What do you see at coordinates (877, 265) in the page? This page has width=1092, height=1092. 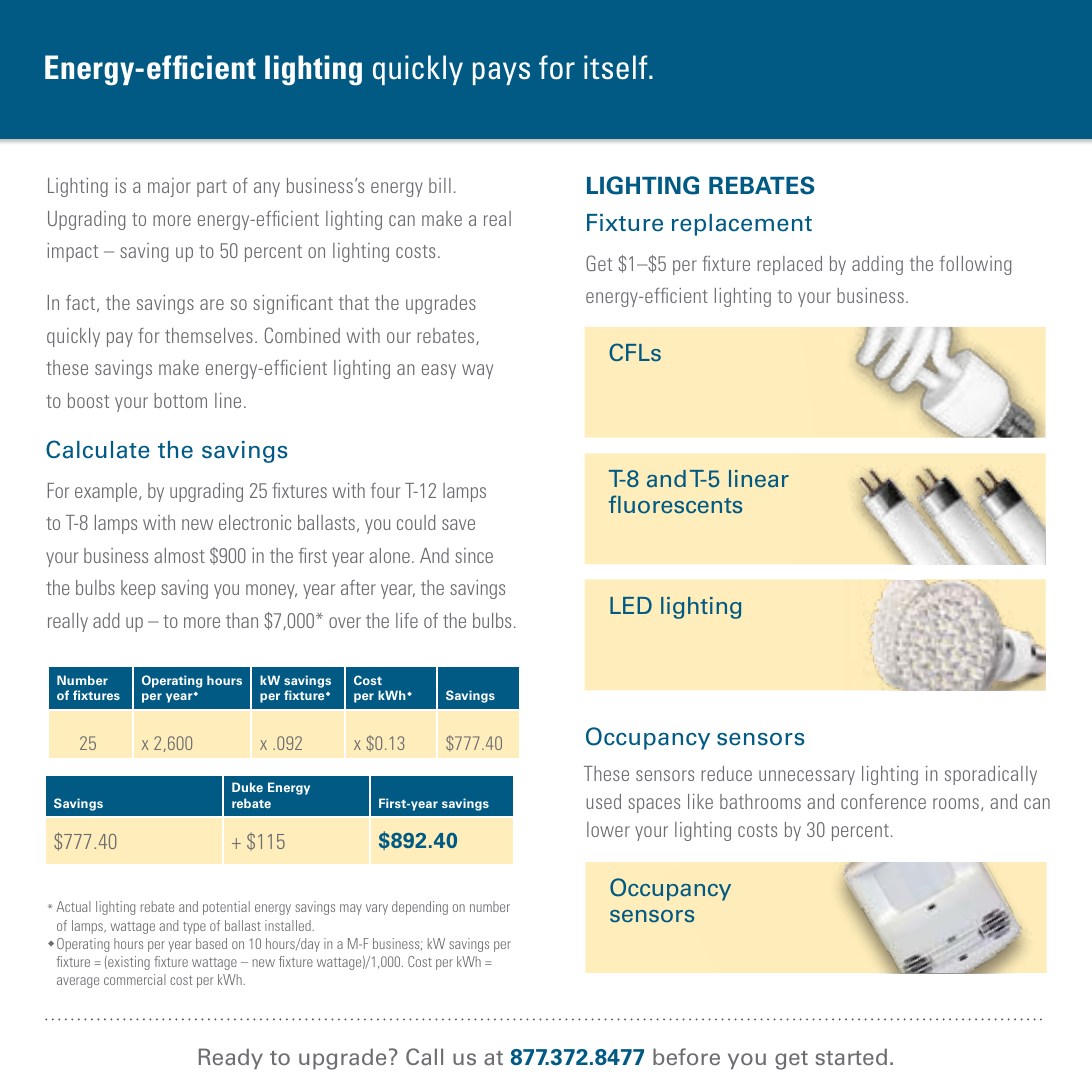 I see `adding` at bounding box center [877, 265].
